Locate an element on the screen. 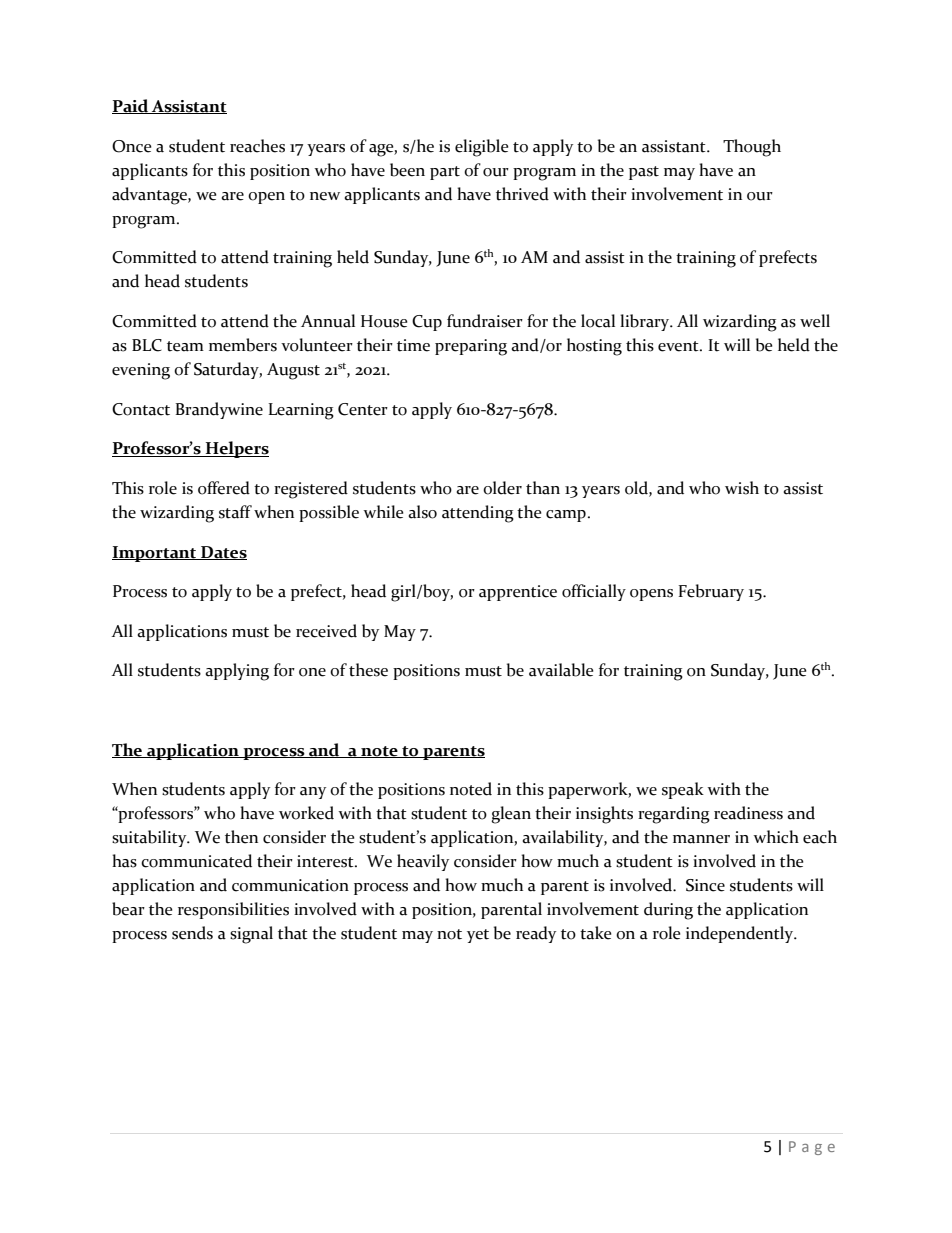  speak is located at coordinates (683, 790).
